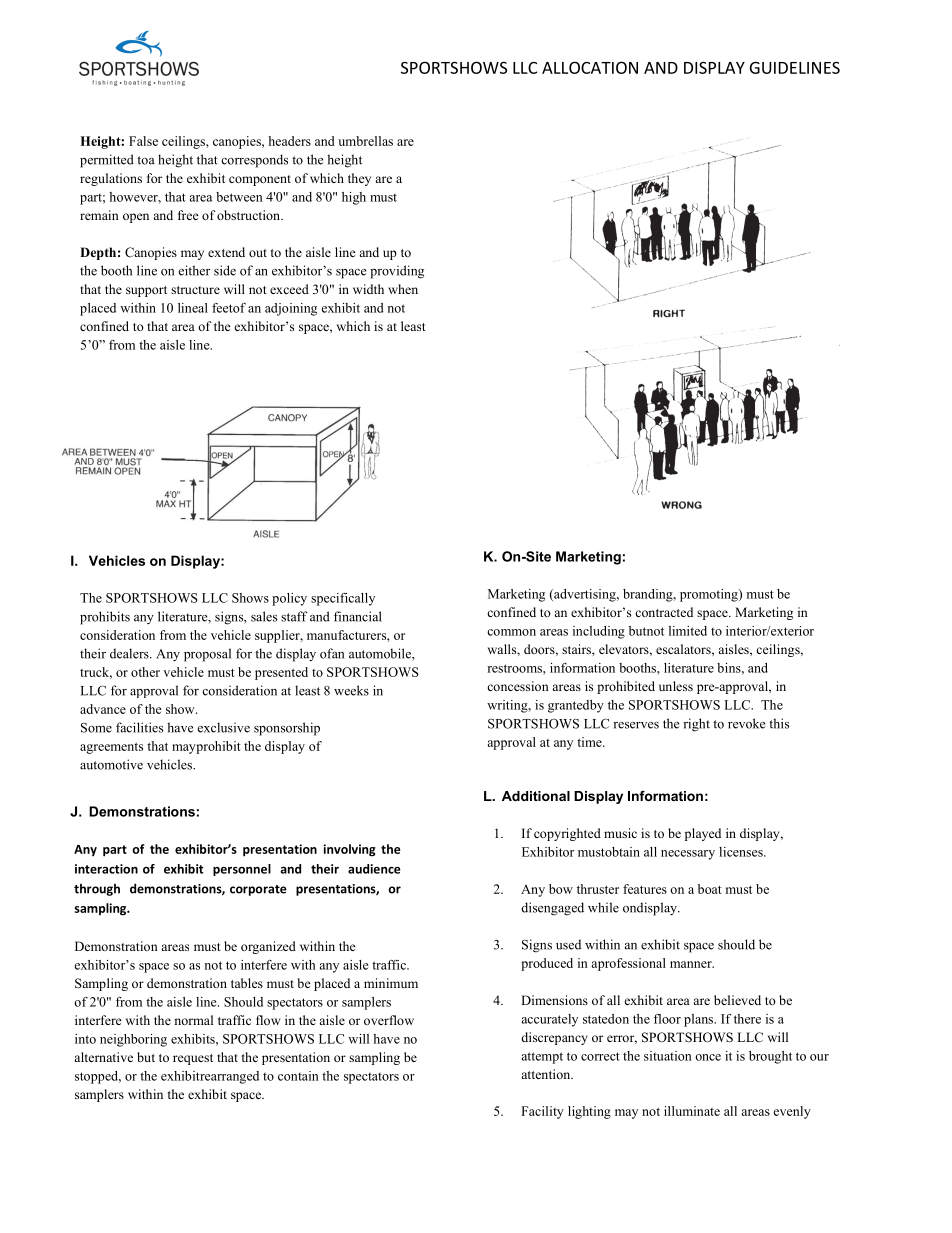  I want to click on interaction, so click(106, 869).
